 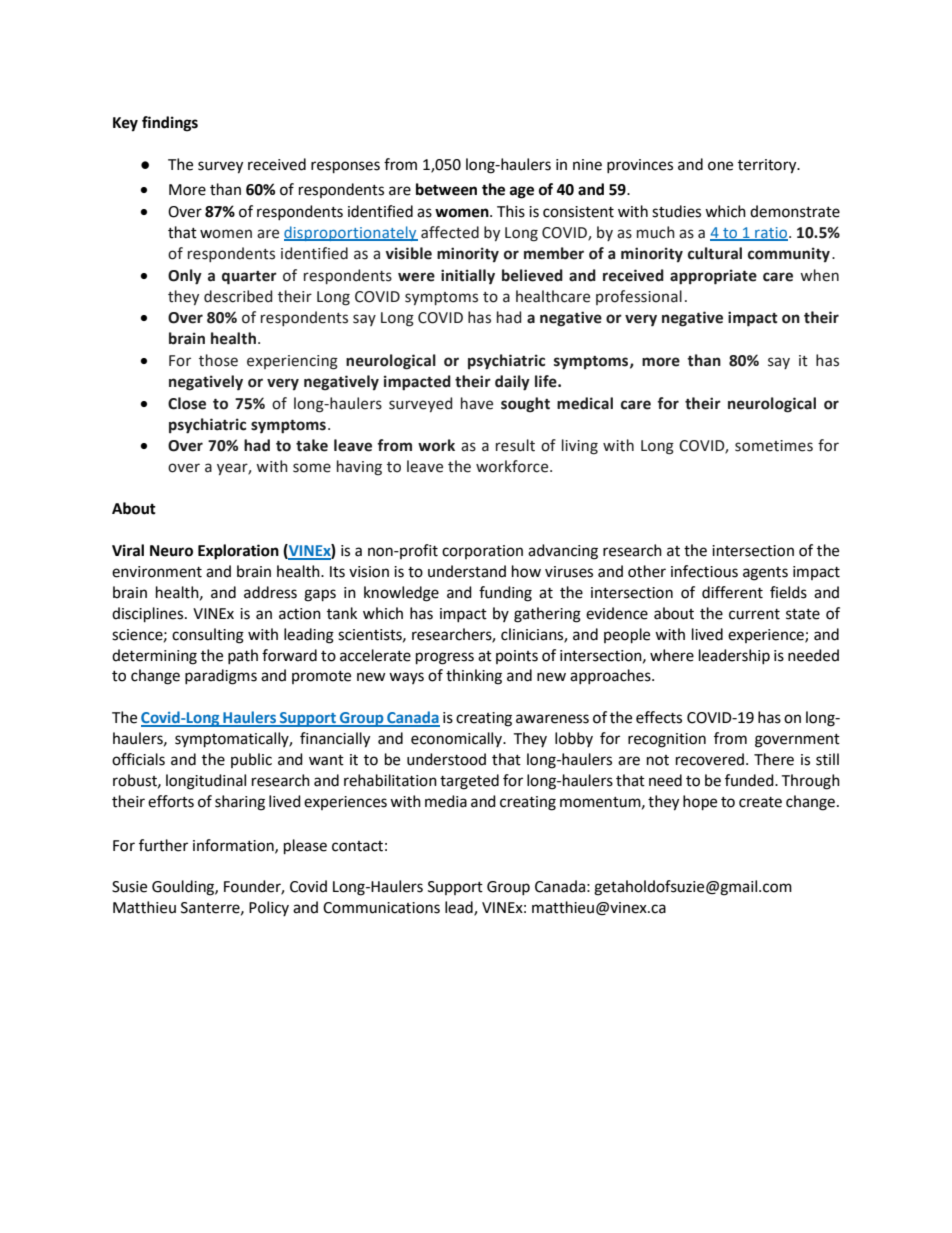 I want to click on agents, so click(x=765, y=574).
